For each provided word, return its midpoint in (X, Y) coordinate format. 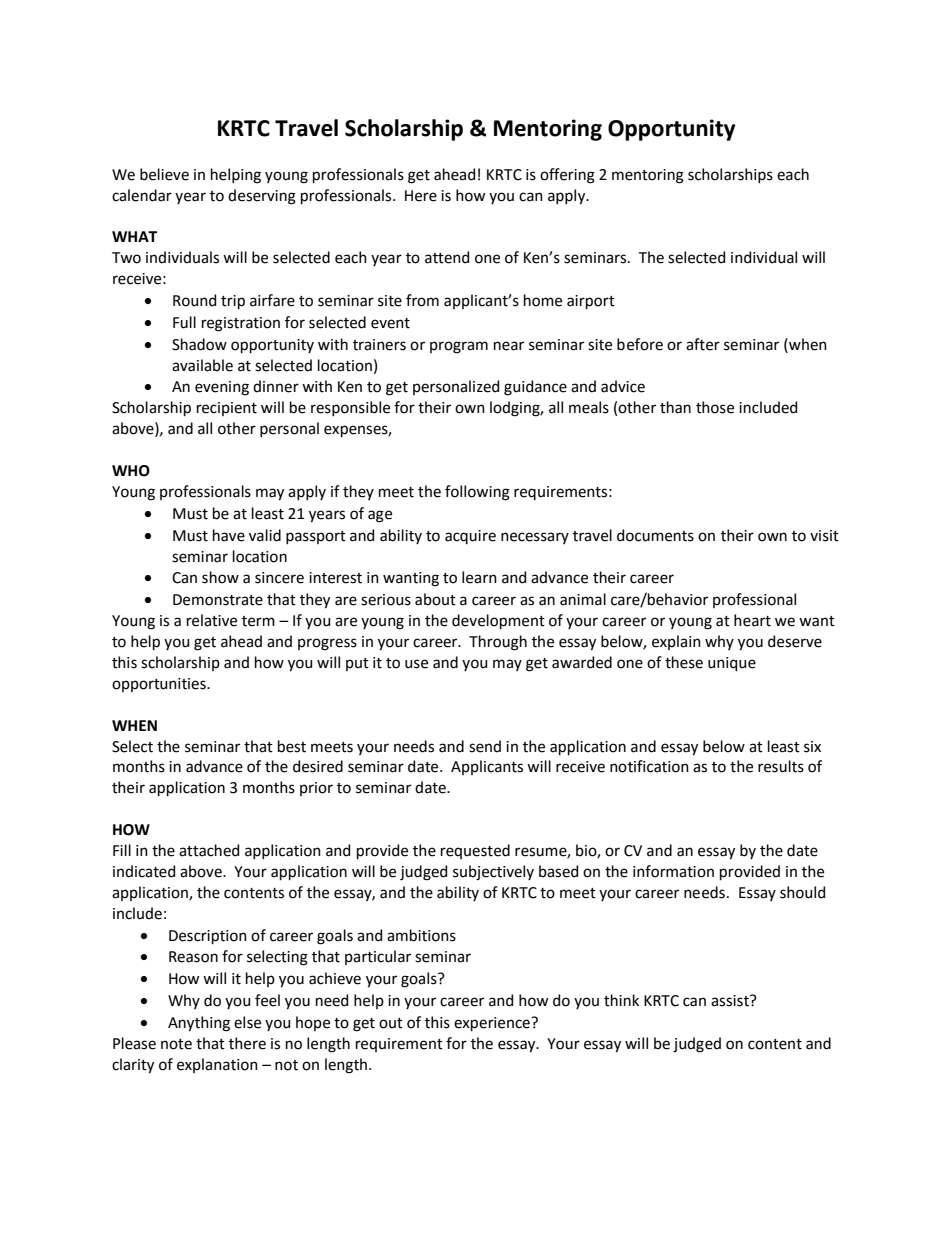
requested (475, 851)
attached (209, 850)
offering (567, 176)
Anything (199, 1024)
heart (752, 620)
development (498, 621)
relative (212, 620)
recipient (227, 409)
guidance (535, 388)
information (673, 871)
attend (447, 257)
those (715, 407)
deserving (262, 197)
